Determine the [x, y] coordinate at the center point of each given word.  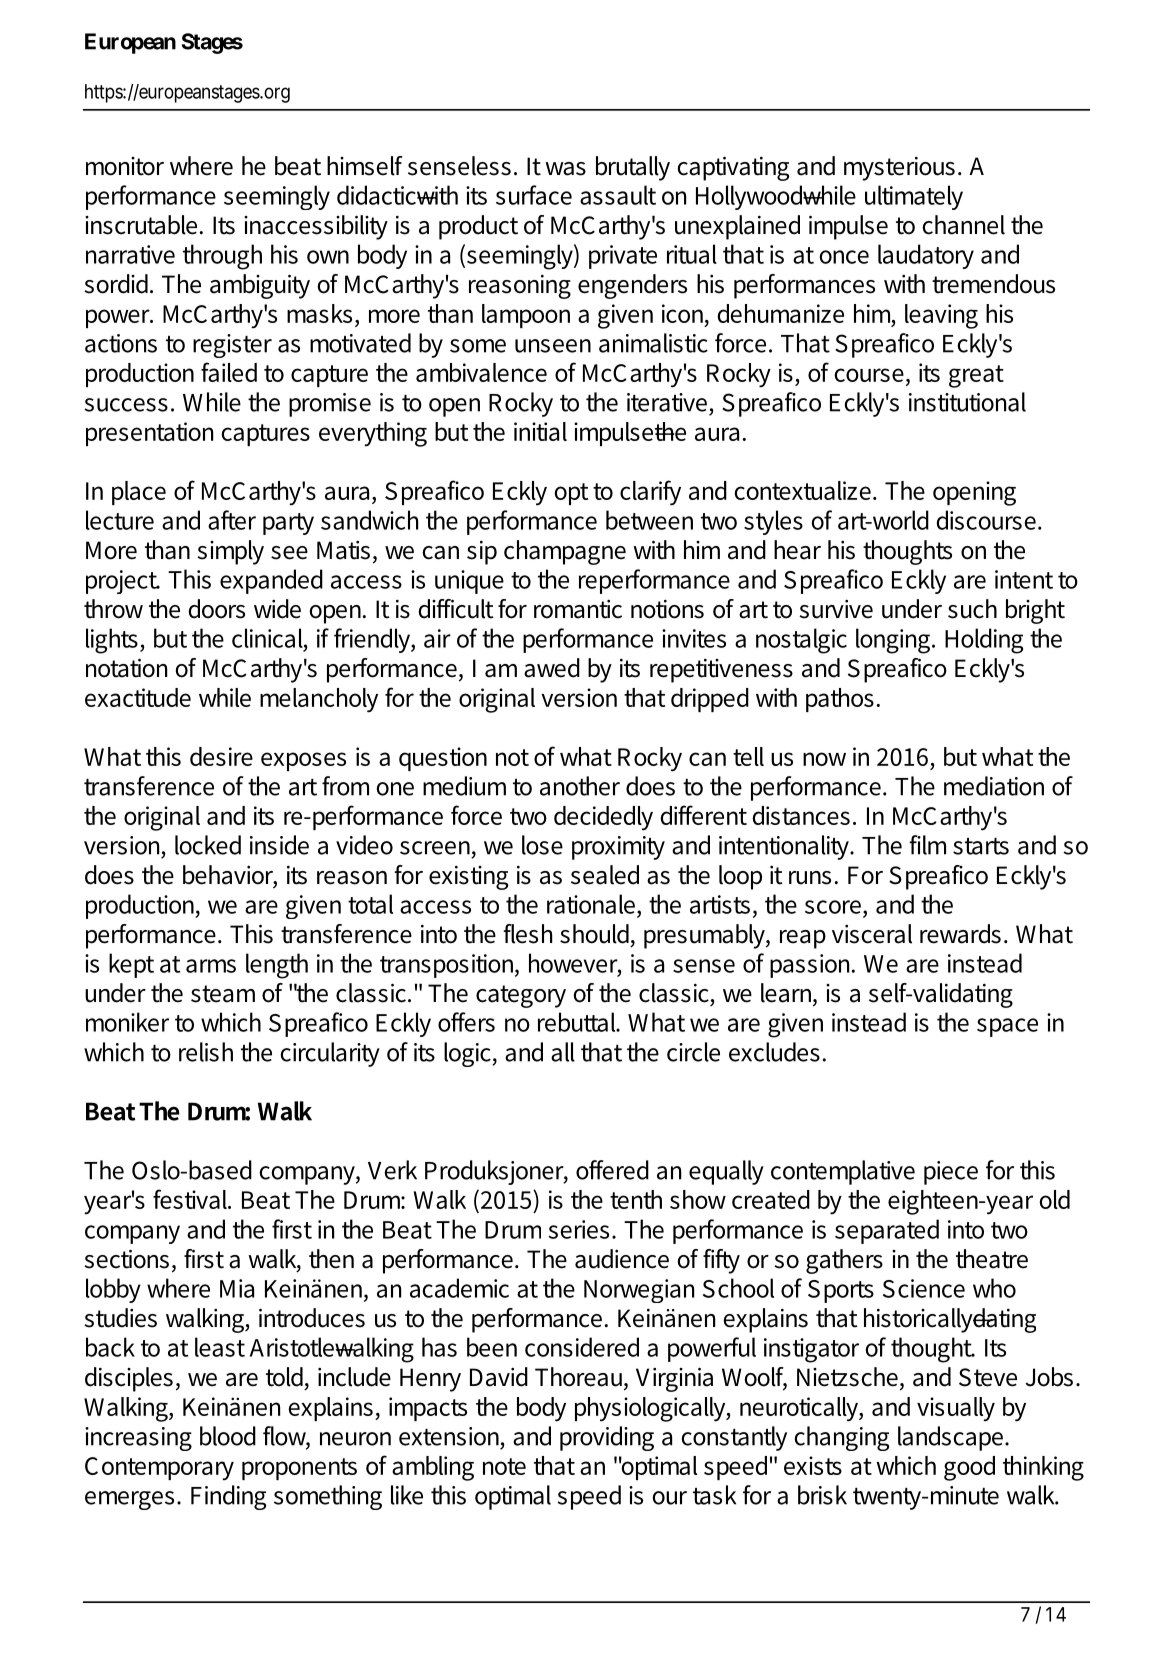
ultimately [914, 197]
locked [208, 845]
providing [607, 1438]
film [927, 845]
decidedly [603, 818]
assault [618, 195]
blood [228, 1436]
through [222, 257]
